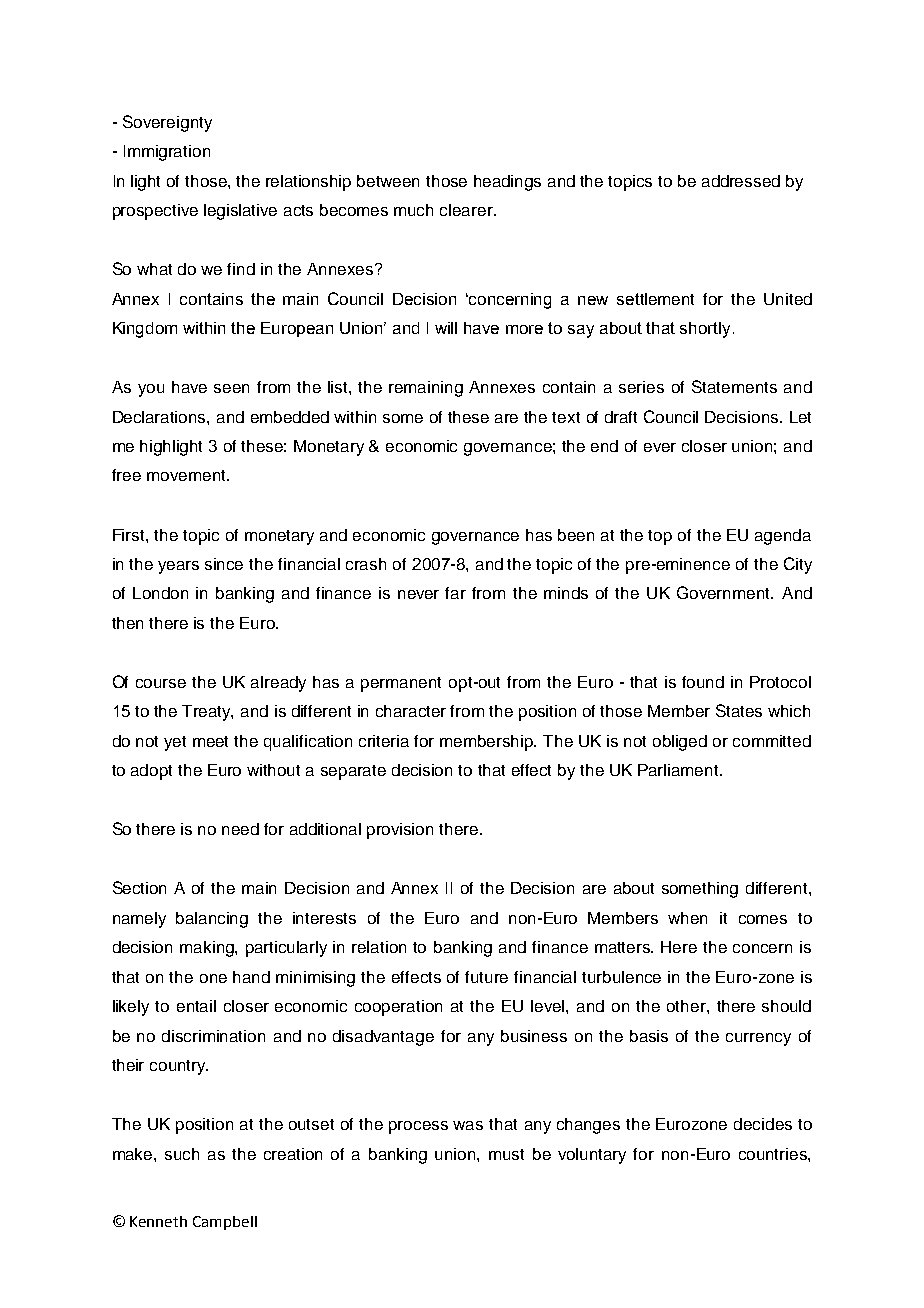 Image resolution: width=924 pixels, height=1308 pixels. I want to click on course, so click(161, 683).
